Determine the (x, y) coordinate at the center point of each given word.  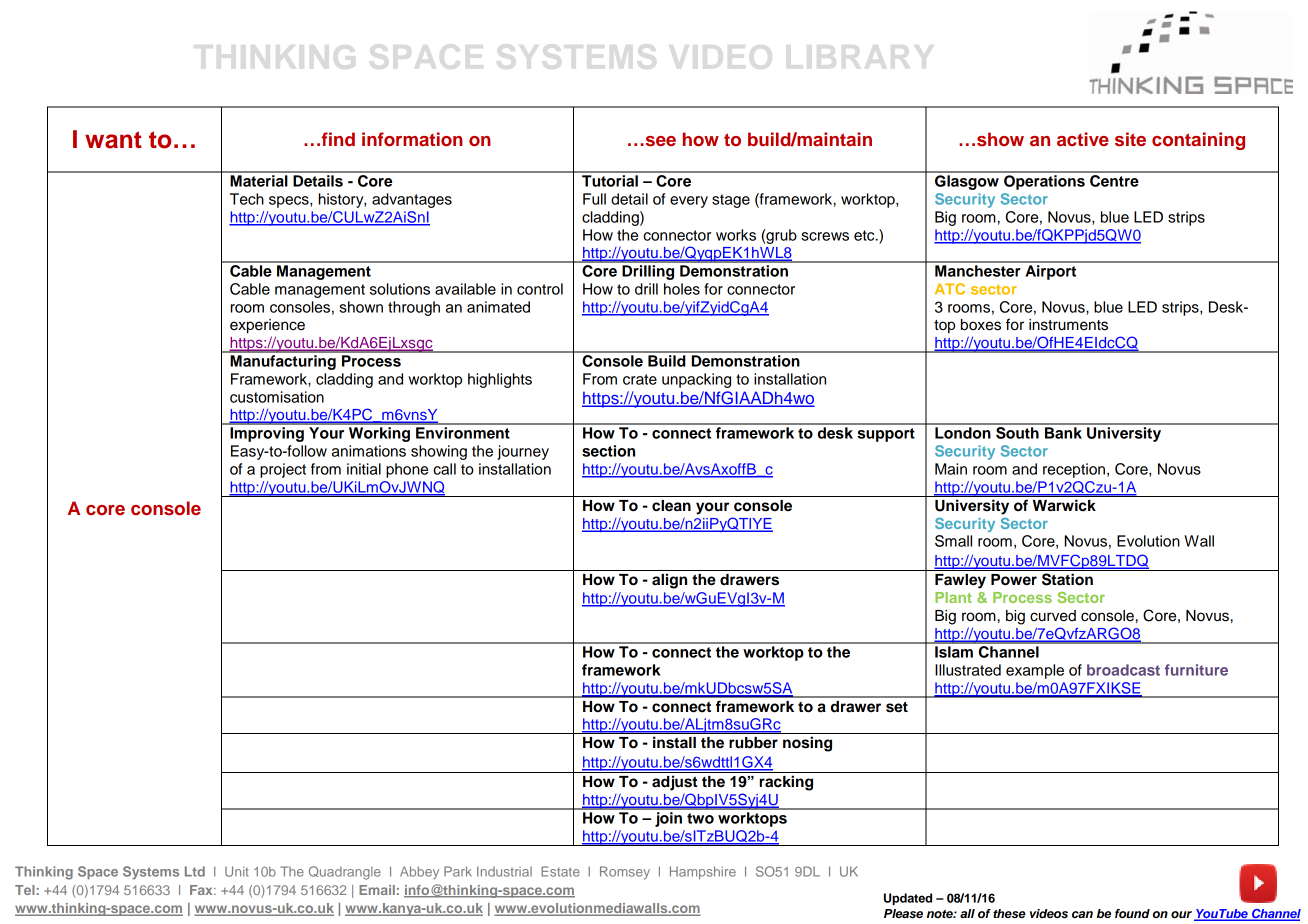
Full (594, 199)
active (1083, 139)
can (1082, 914)
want (113, 140)
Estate (560, 871)
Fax (202, 890)
